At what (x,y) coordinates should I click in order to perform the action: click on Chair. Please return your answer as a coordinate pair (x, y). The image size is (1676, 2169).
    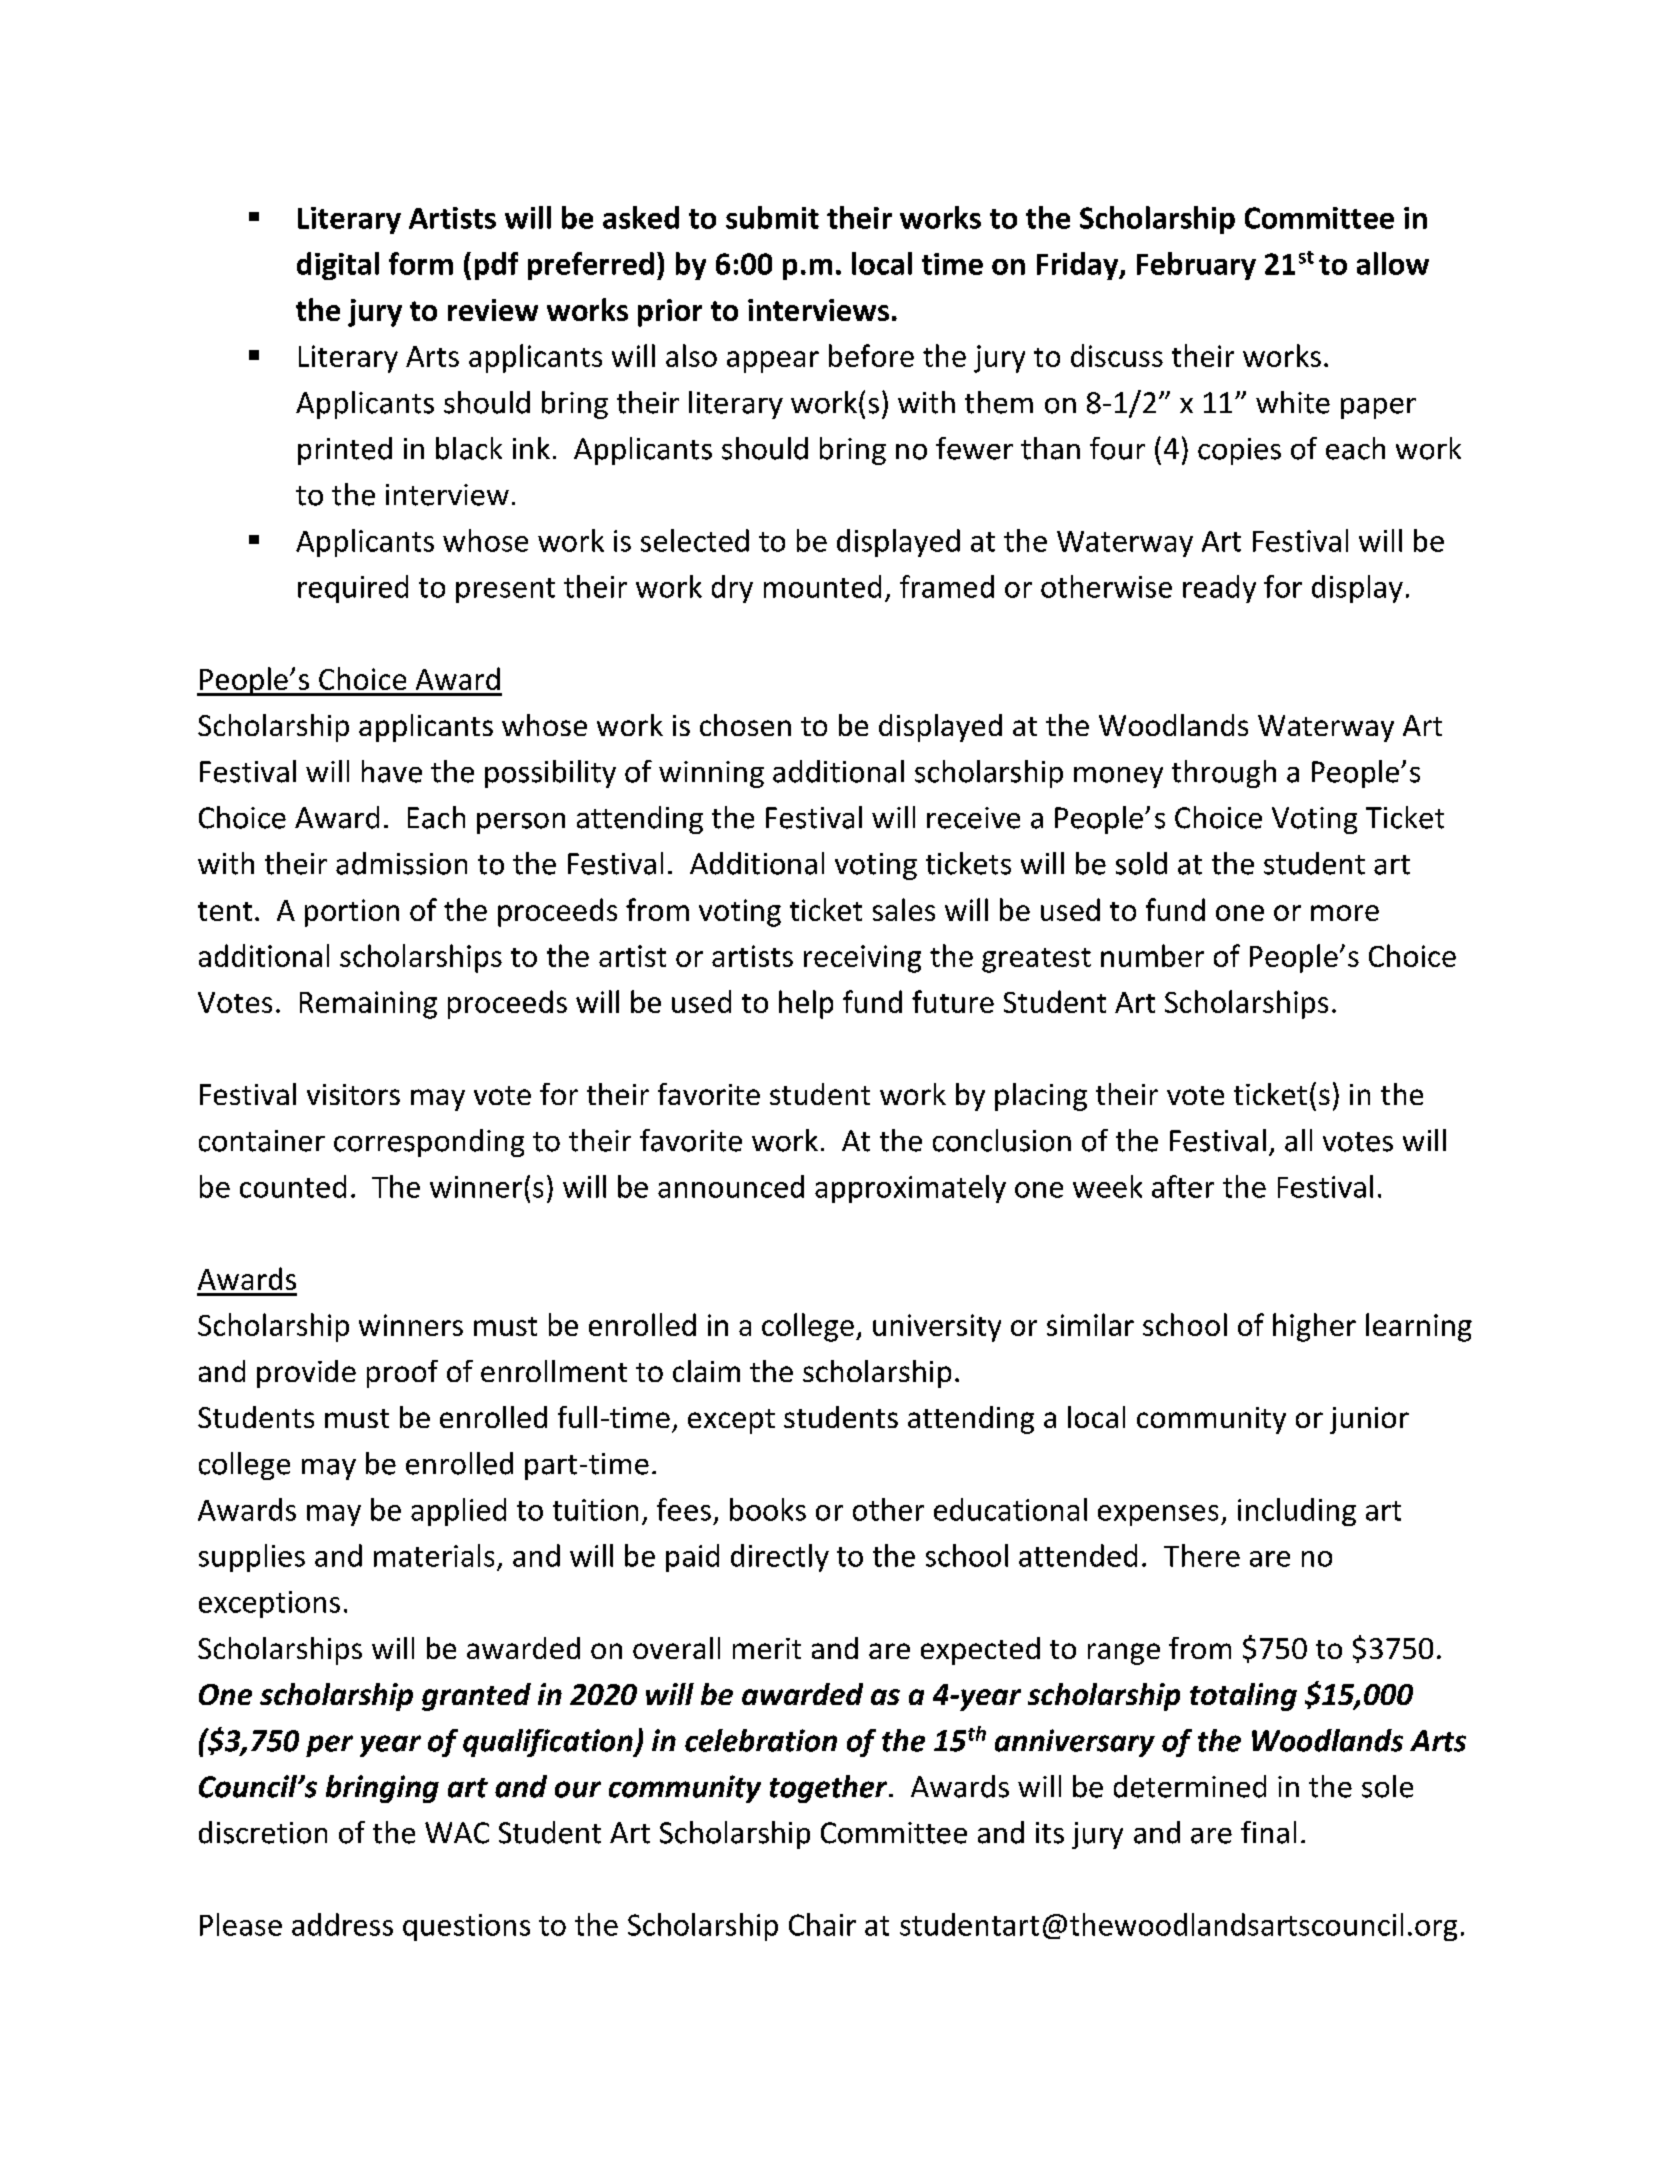
    Looking at the image, I should click on (822, 1924).
